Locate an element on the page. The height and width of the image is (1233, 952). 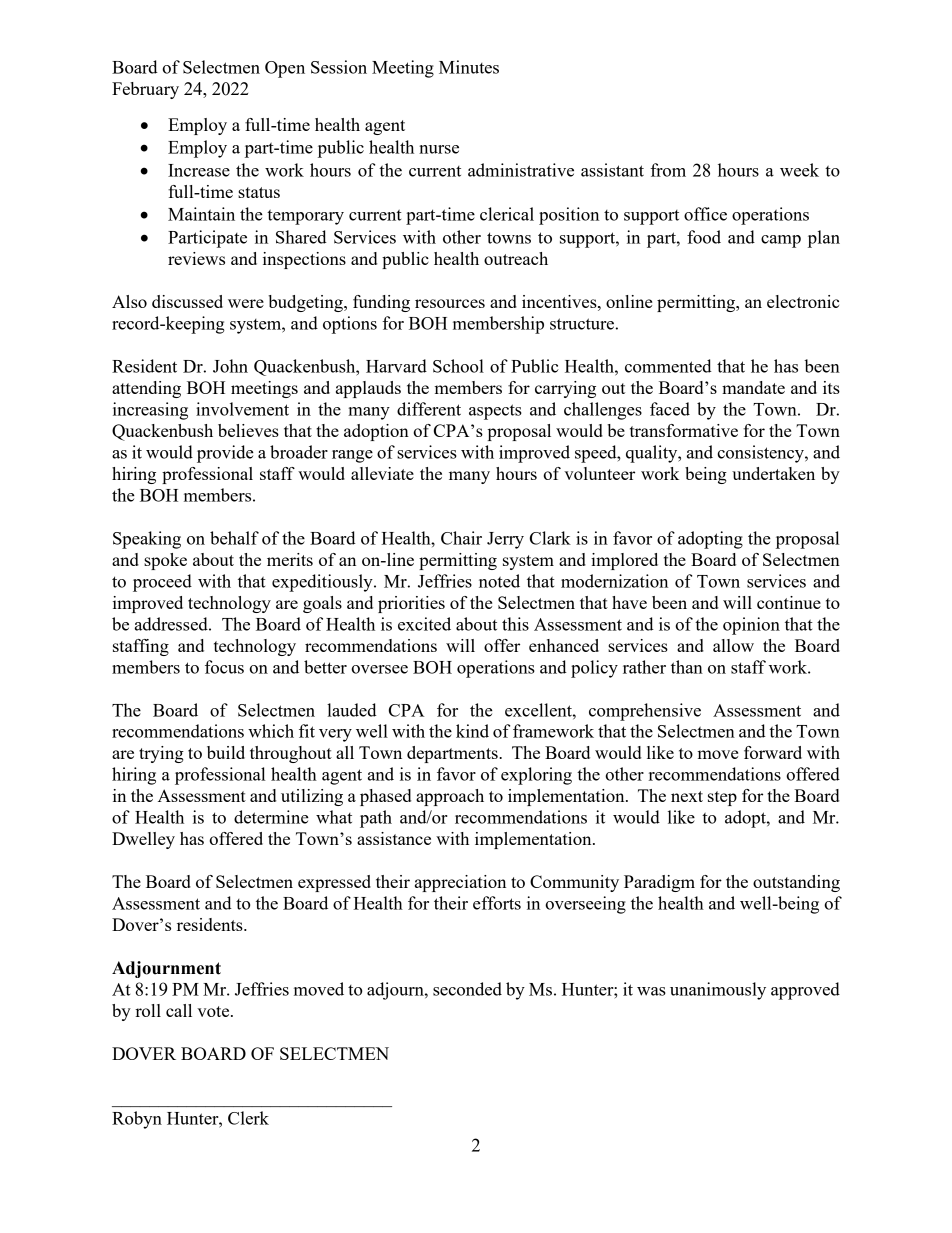
School is located at coordinates (458, 366).
